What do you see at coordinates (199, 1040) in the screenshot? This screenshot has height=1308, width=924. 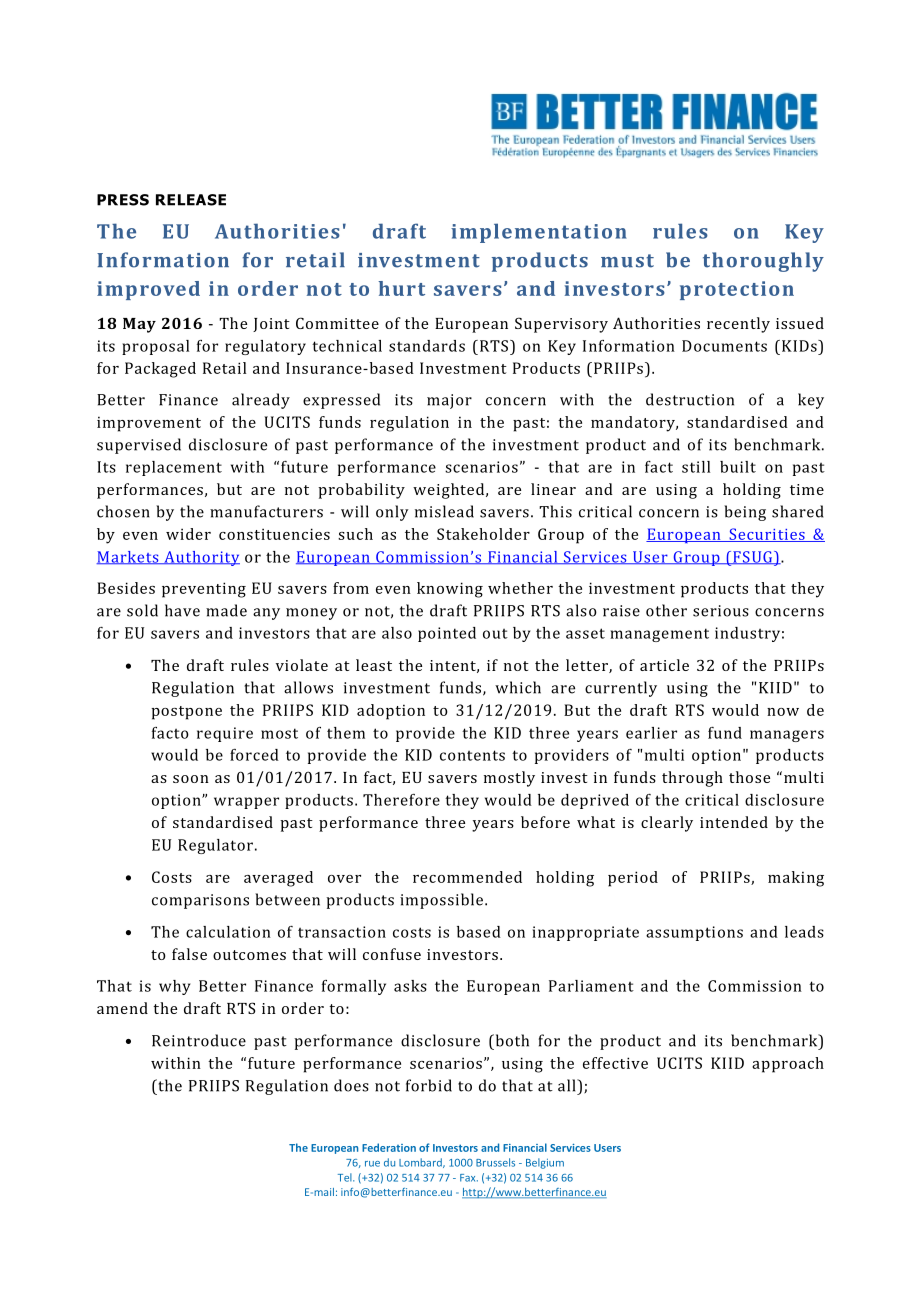 I see `Reintroduce` at bounding box center [199, 1040].
